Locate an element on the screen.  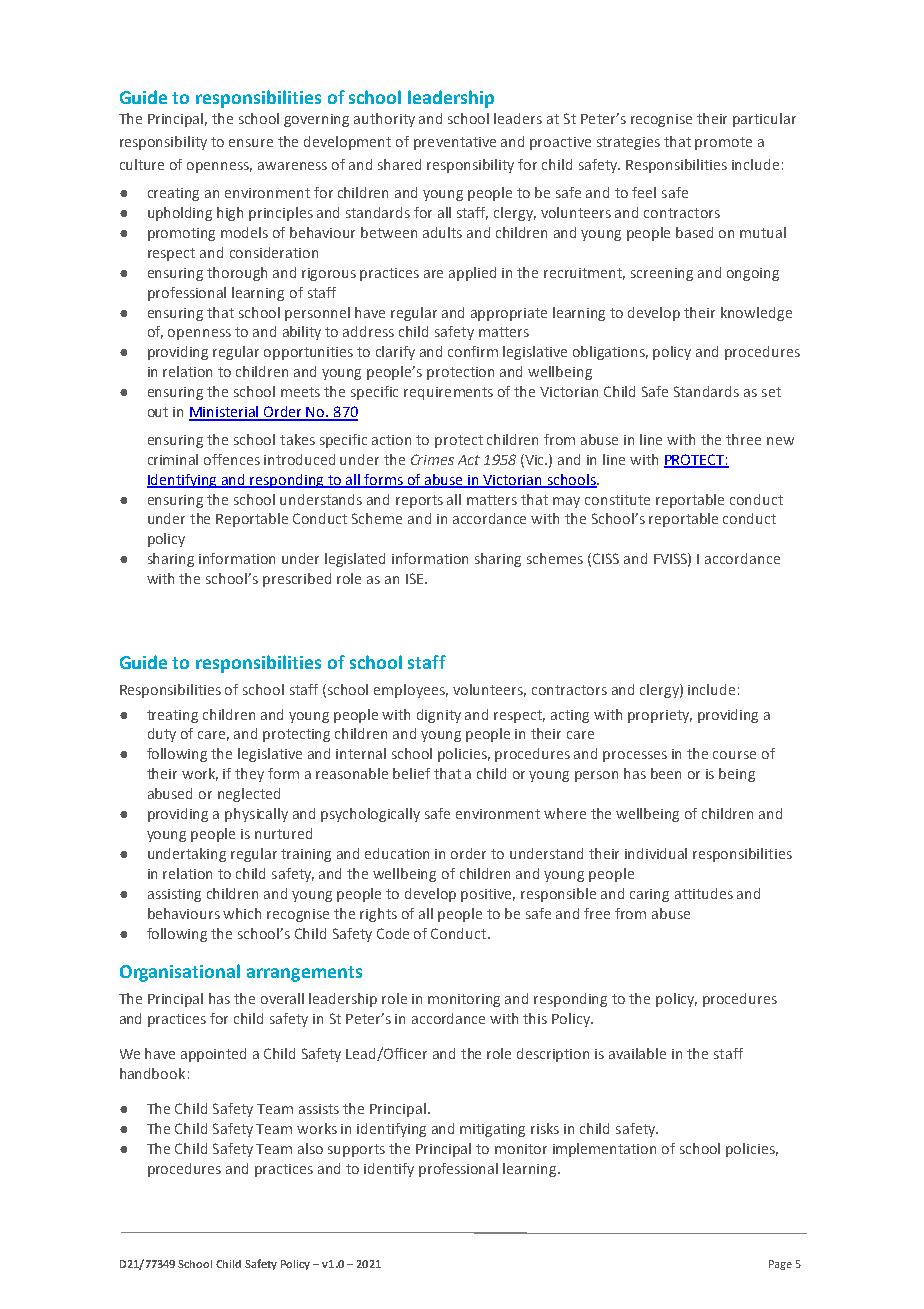
ensure is located at coordinates (251, 143).
